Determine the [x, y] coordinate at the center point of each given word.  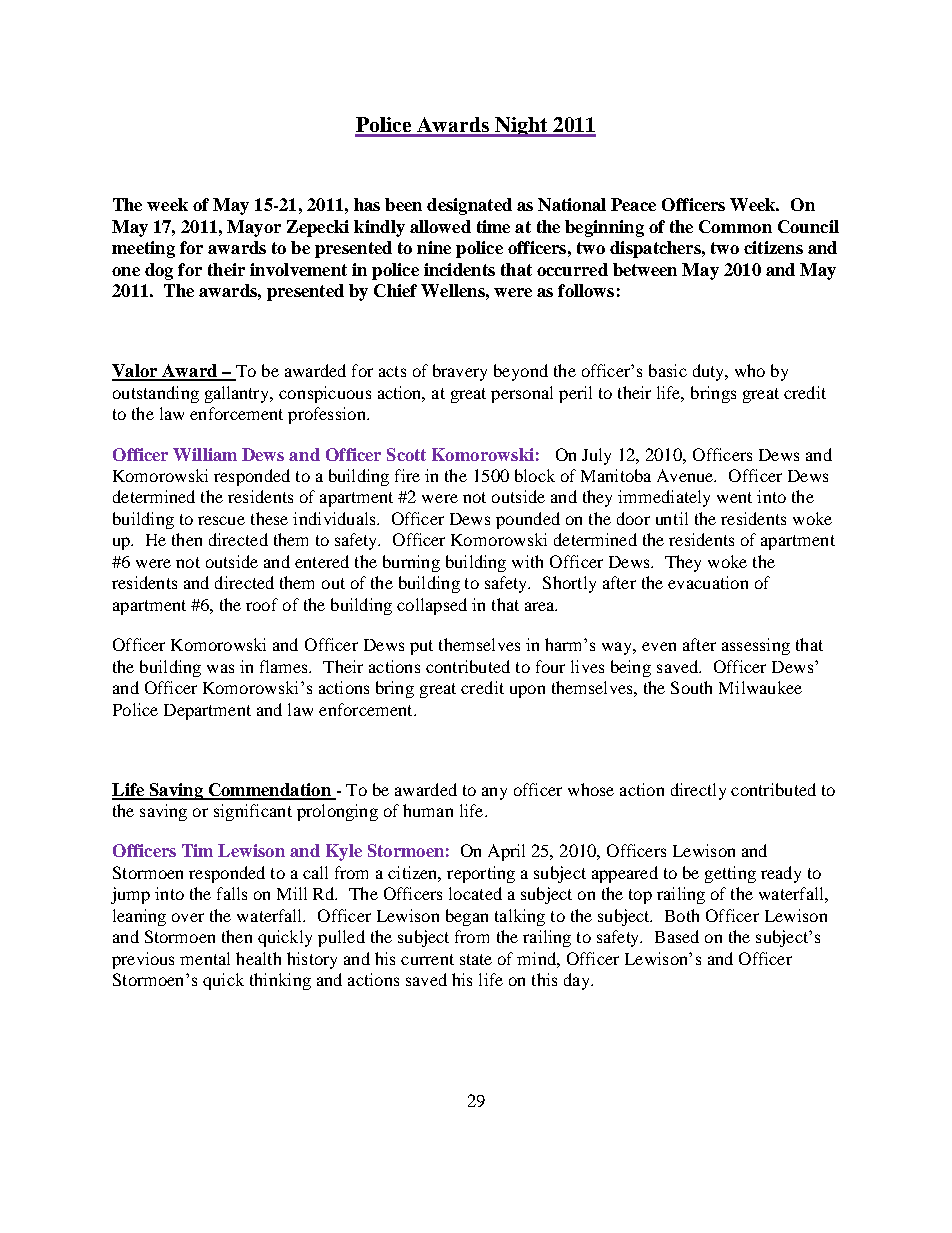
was [220, 668]
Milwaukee [760, 687]
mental [205, 958]
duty [710, 372]
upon [527, 691]
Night [521, 127]
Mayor [254, 228]
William [205, 454]
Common [735, 226]
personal [522, 394]
